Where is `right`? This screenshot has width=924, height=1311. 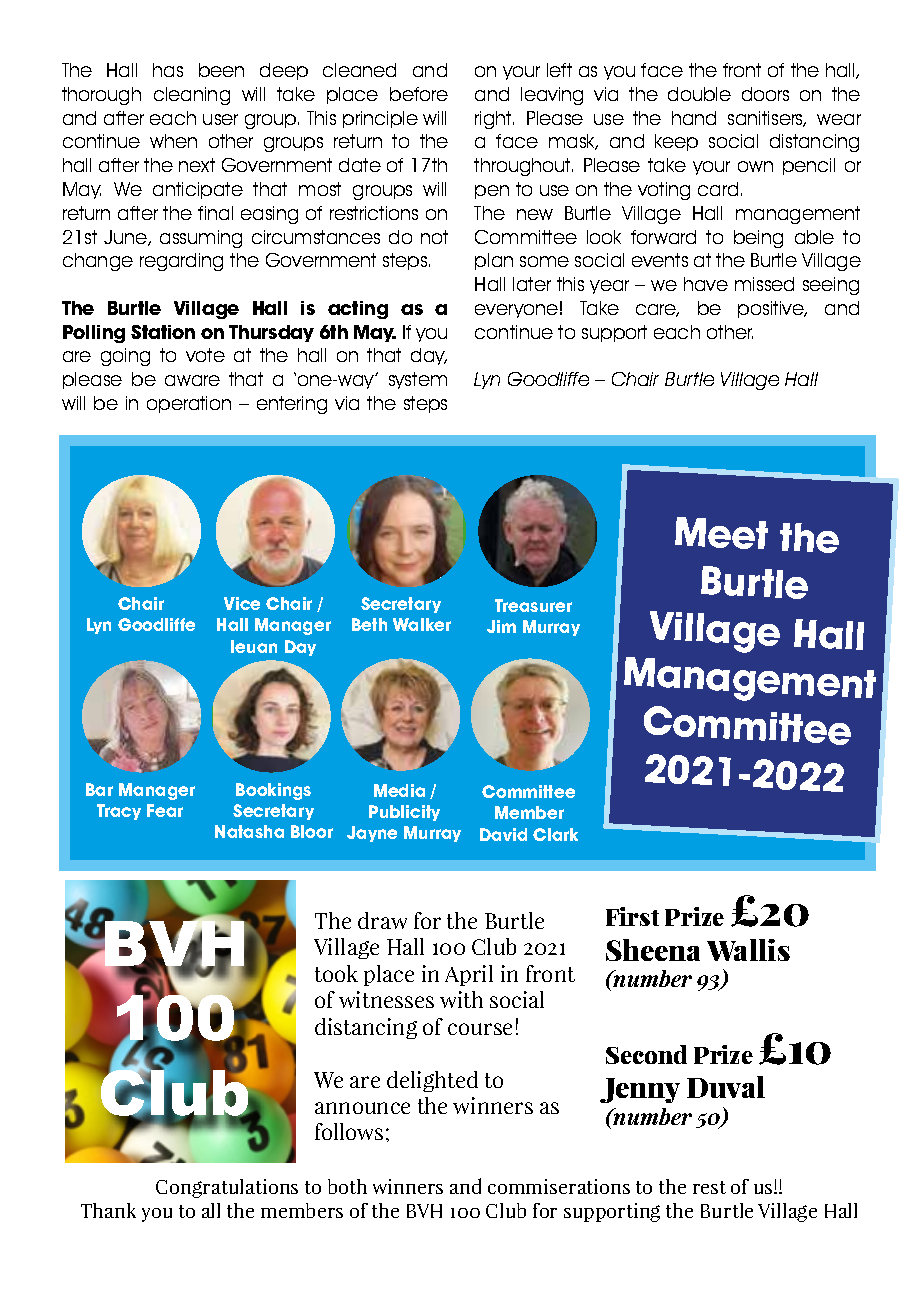 right is located at coordinates (494, 120).
